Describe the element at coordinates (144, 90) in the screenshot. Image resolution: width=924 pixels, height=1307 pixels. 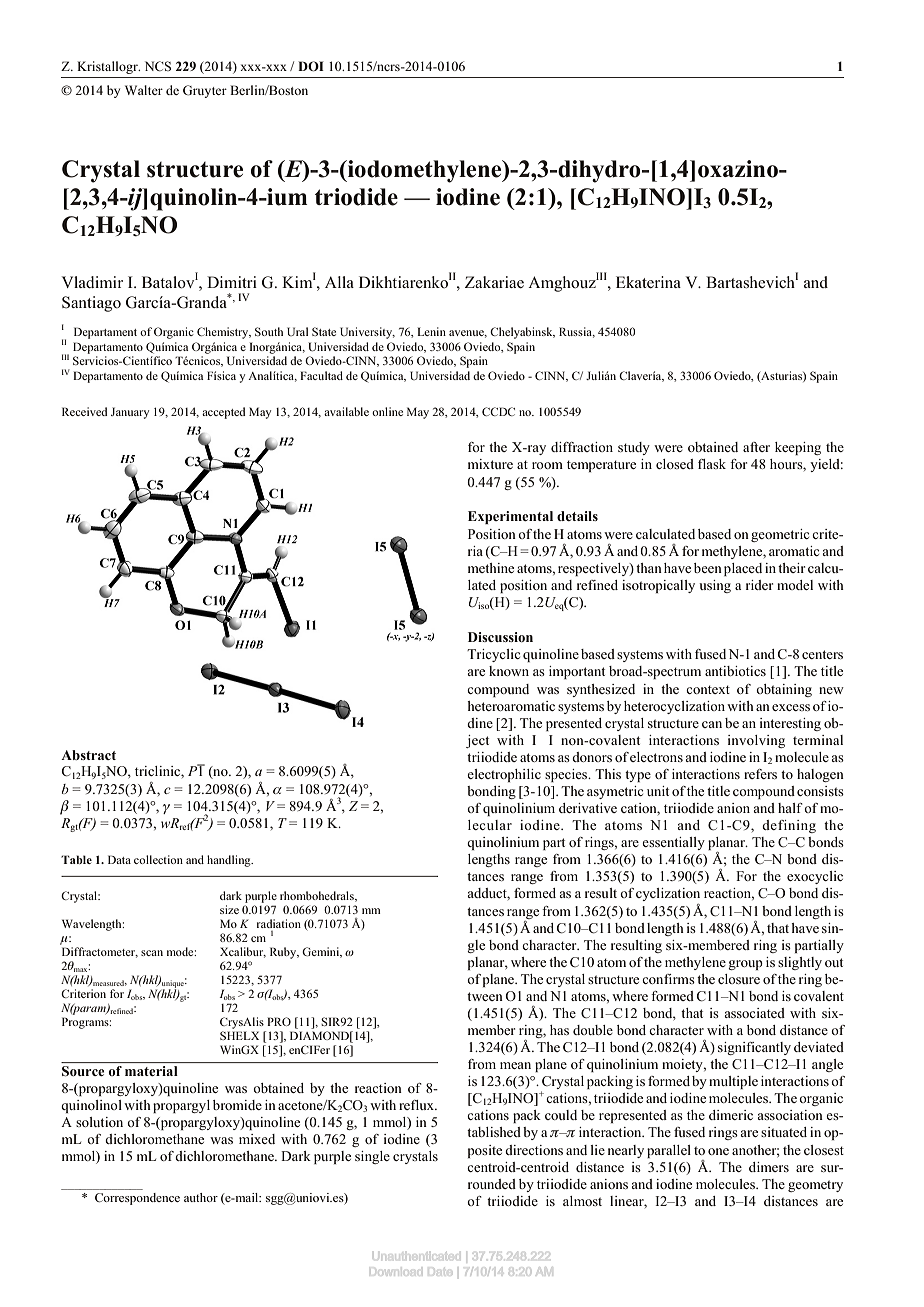
I see `Walter` at that location.
